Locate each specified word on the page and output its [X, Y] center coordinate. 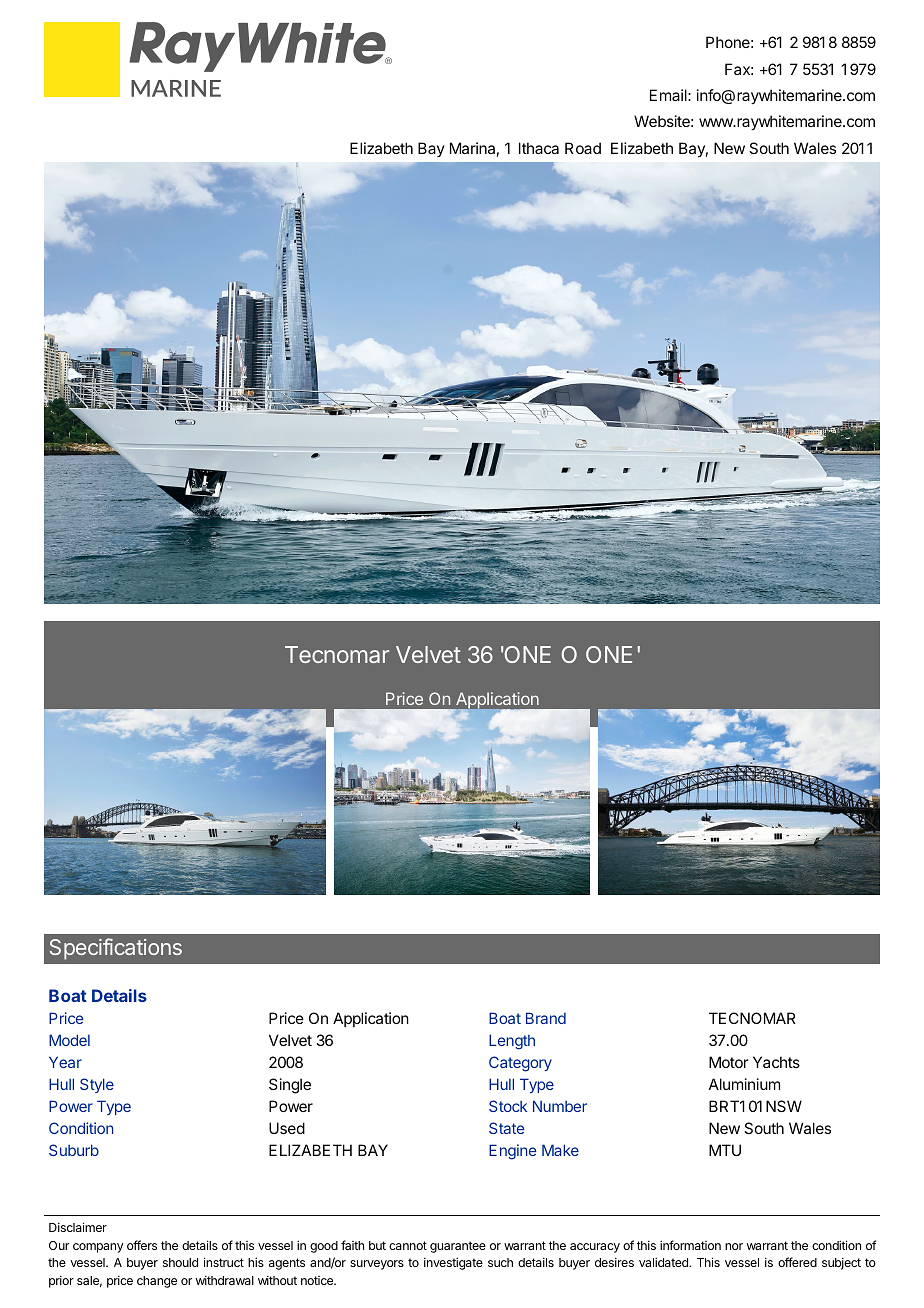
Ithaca [539, 148]
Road [583, 148]
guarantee [458, 1247]
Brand [546, 1018]
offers [142, 1245]
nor [734, 1246]
